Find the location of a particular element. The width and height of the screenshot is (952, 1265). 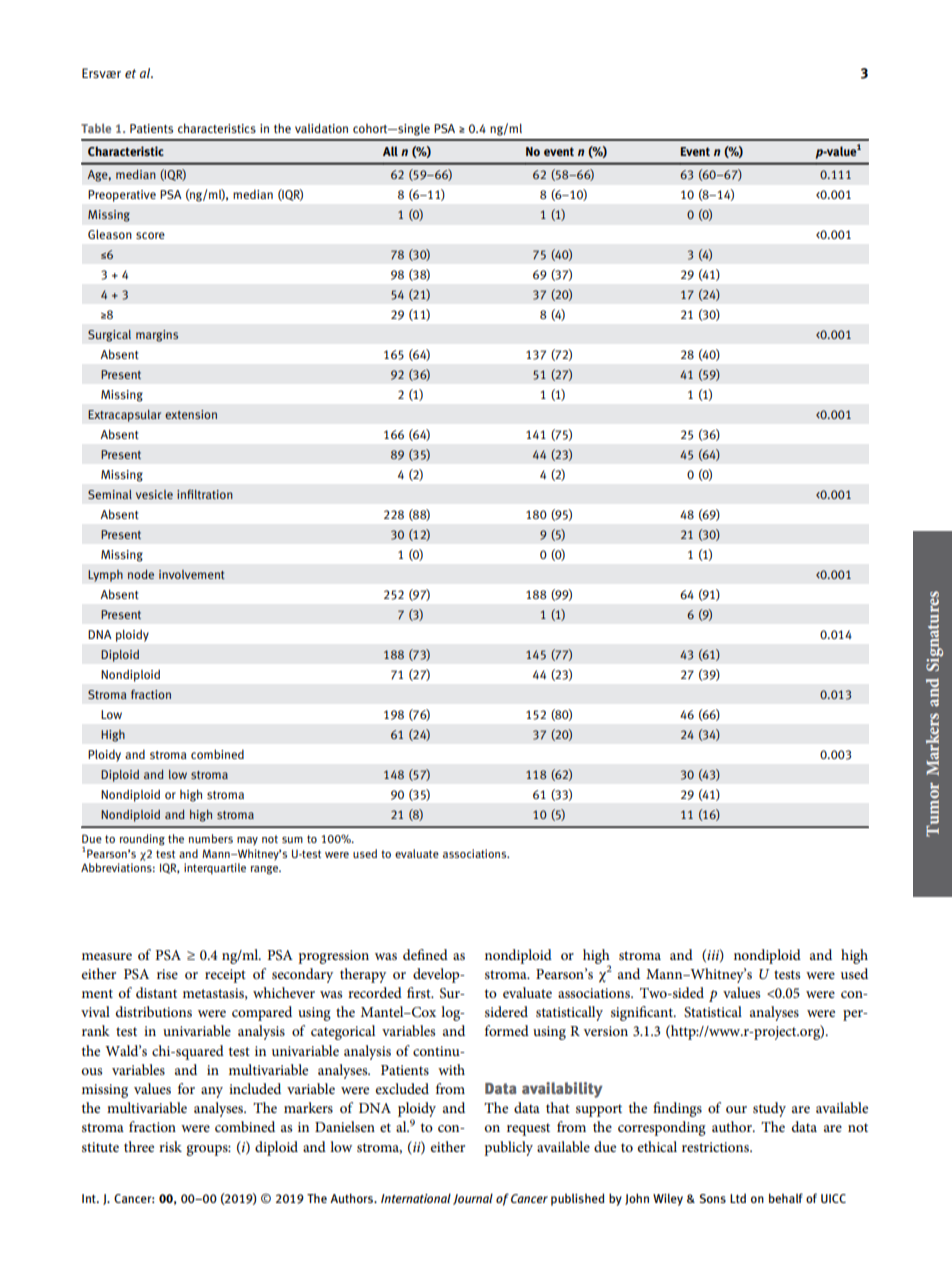

risk is located at coordinates (170, 1146).
